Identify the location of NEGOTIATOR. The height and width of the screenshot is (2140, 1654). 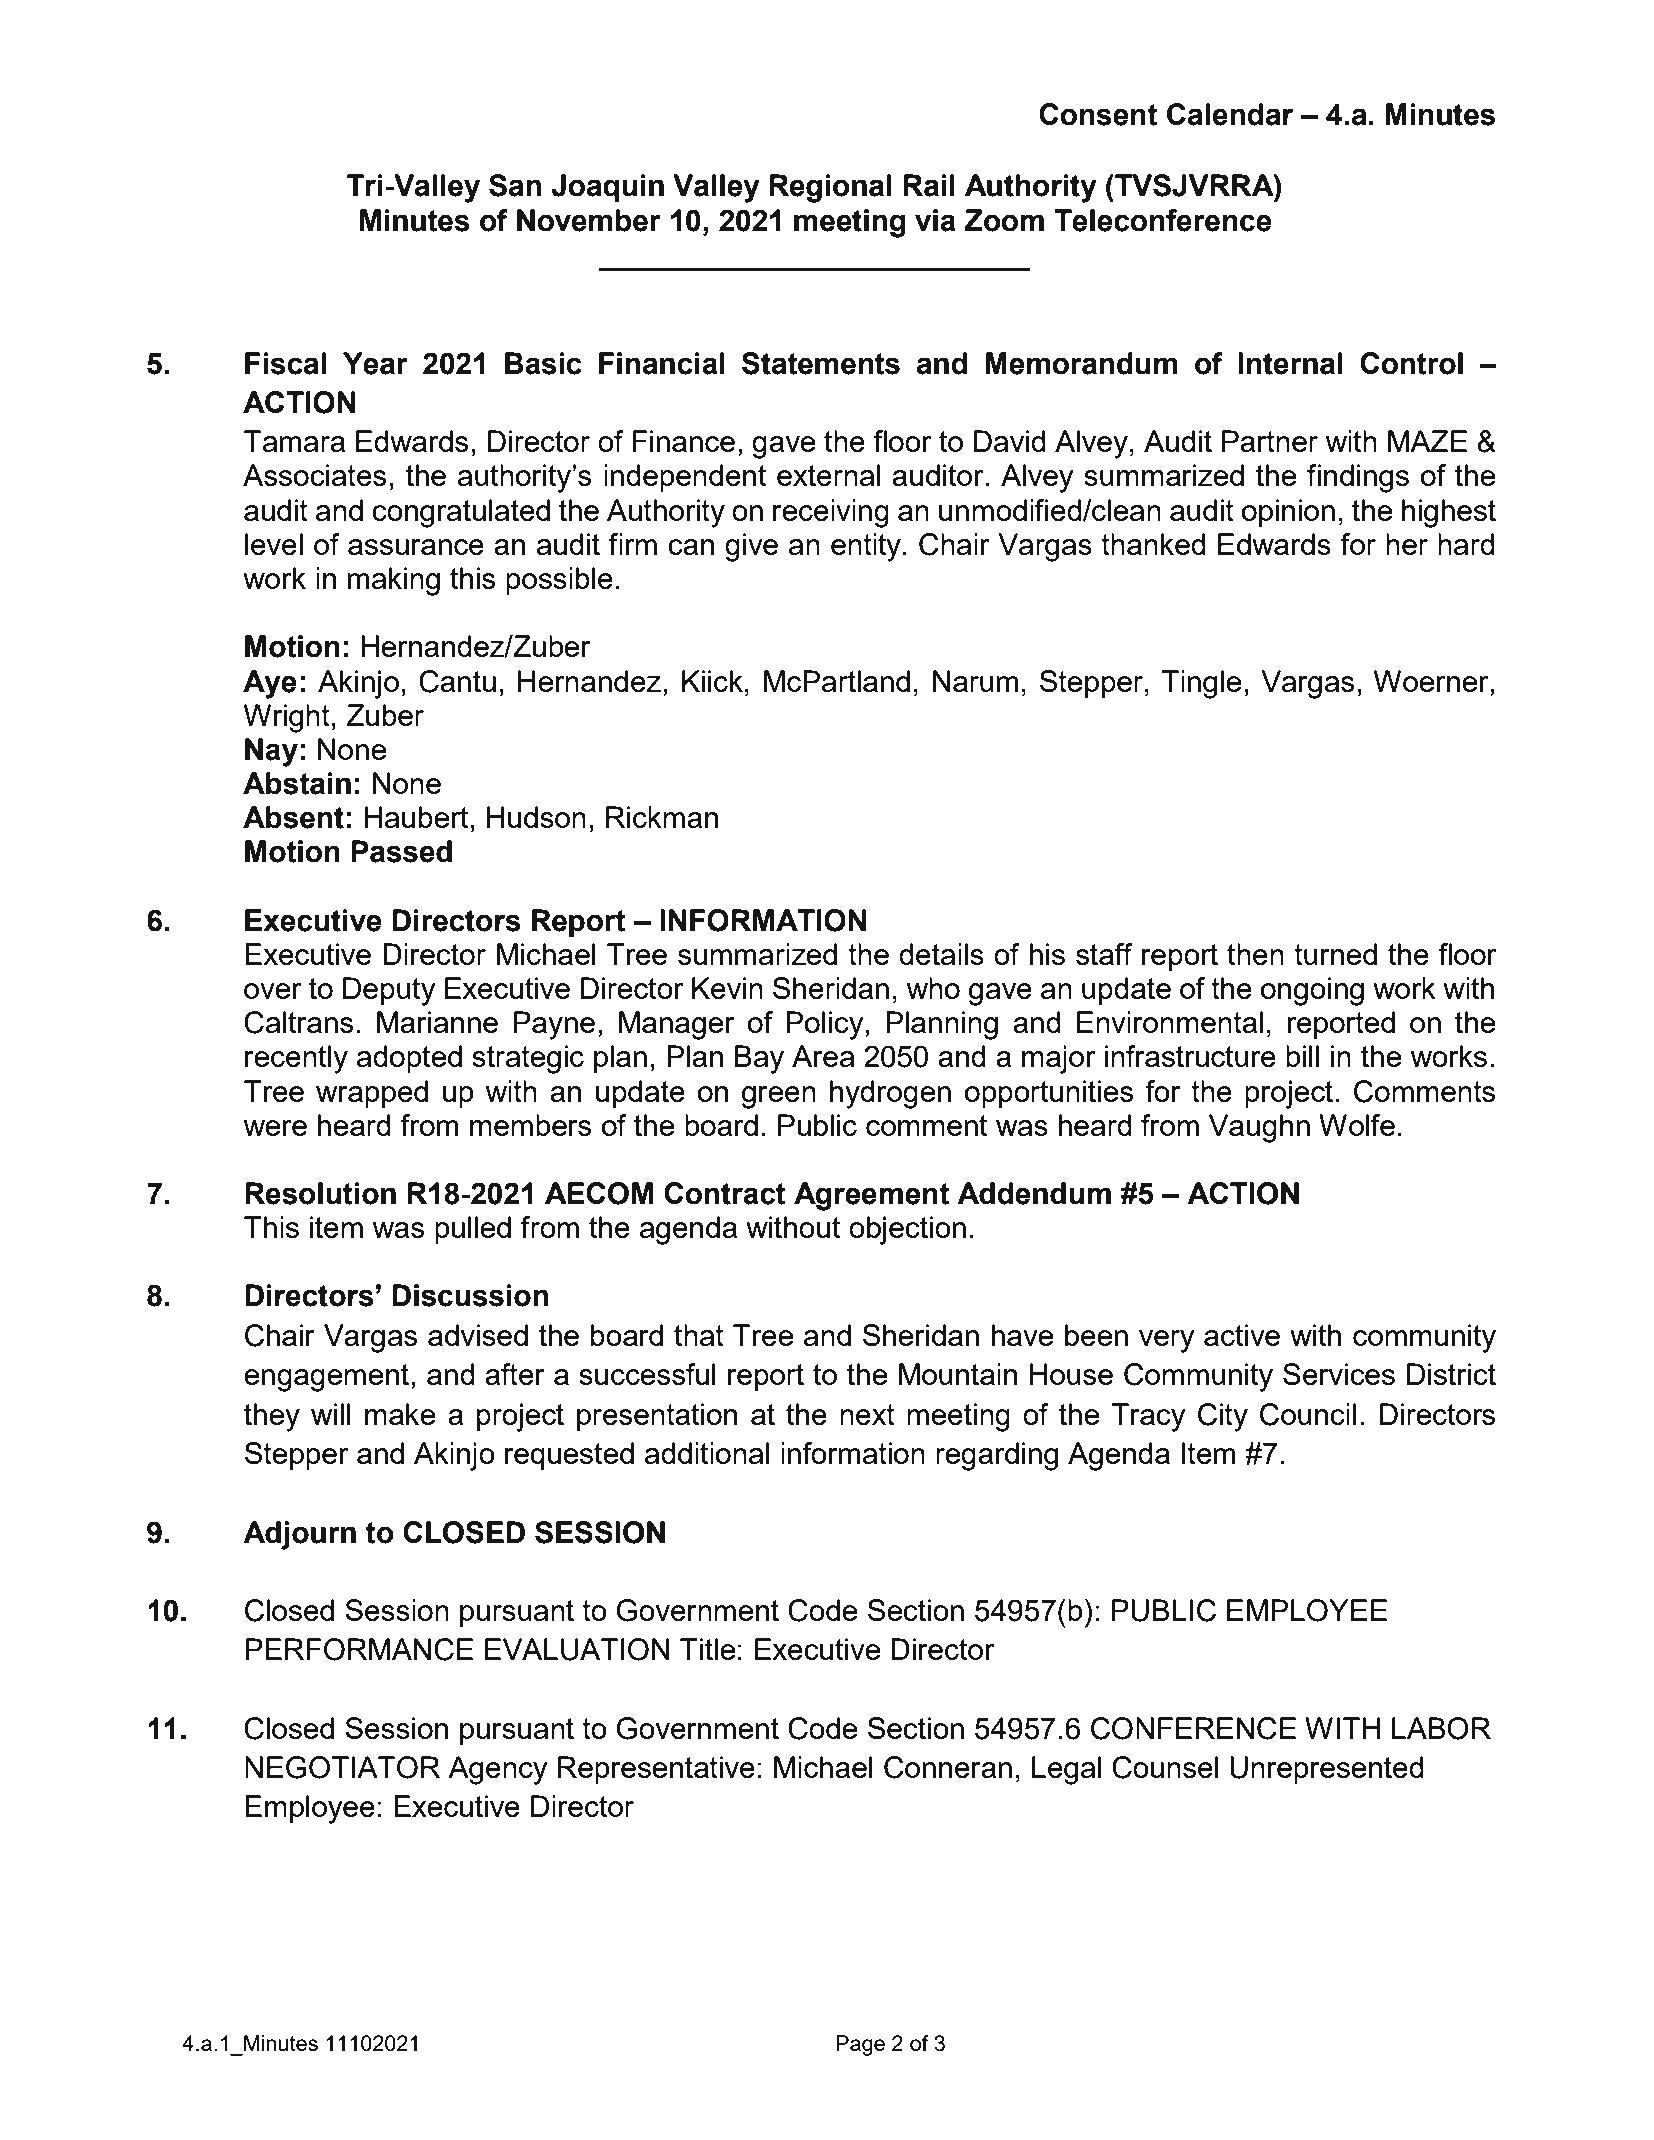
(342, 1767).
